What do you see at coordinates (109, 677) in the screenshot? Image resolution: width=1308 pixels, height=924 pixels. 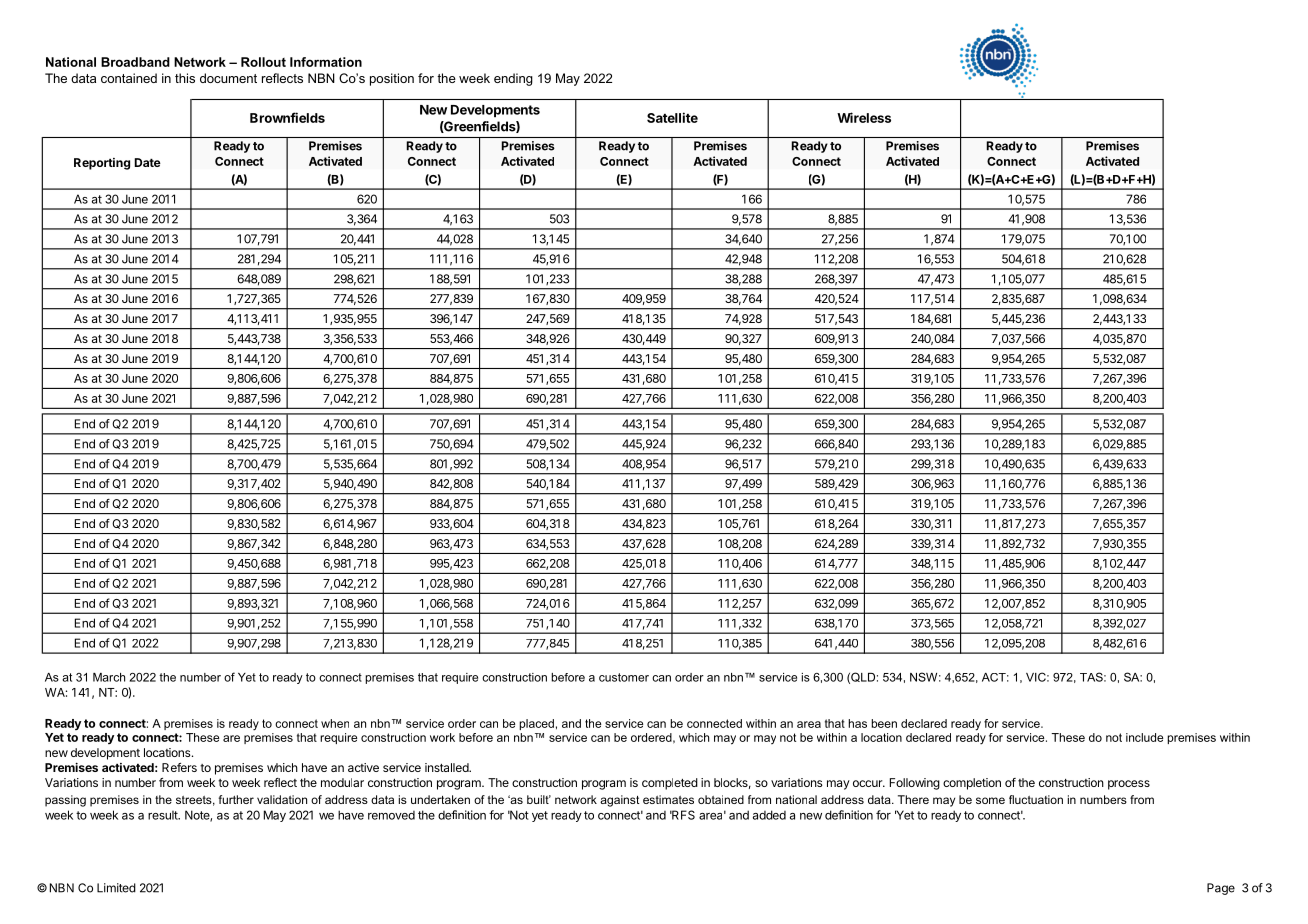 I see `March` at bounding box center [109, 677].
